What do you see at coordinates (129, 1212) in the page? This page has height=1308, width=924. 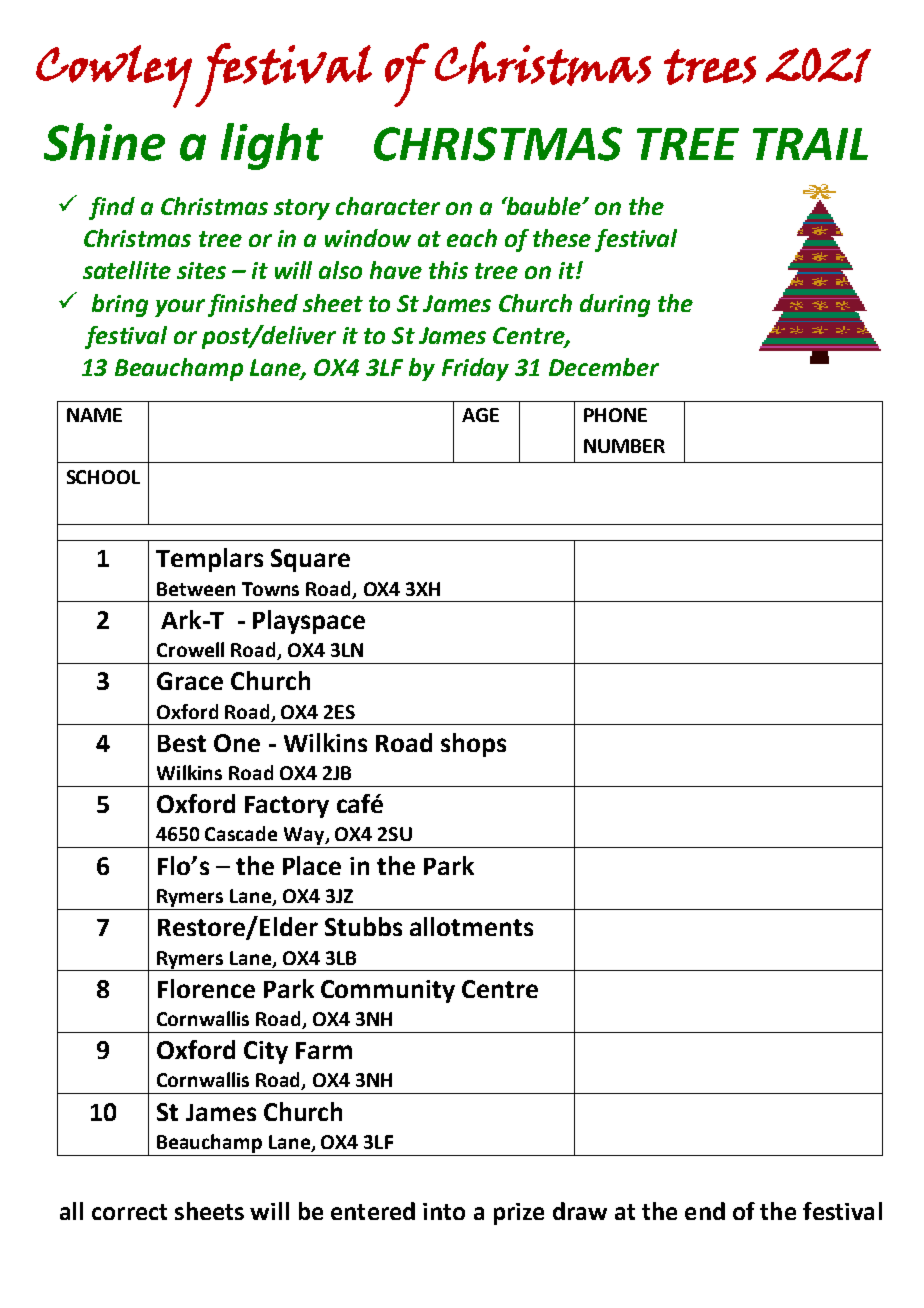 I see `correct` at bounding box center [129, 1212].
